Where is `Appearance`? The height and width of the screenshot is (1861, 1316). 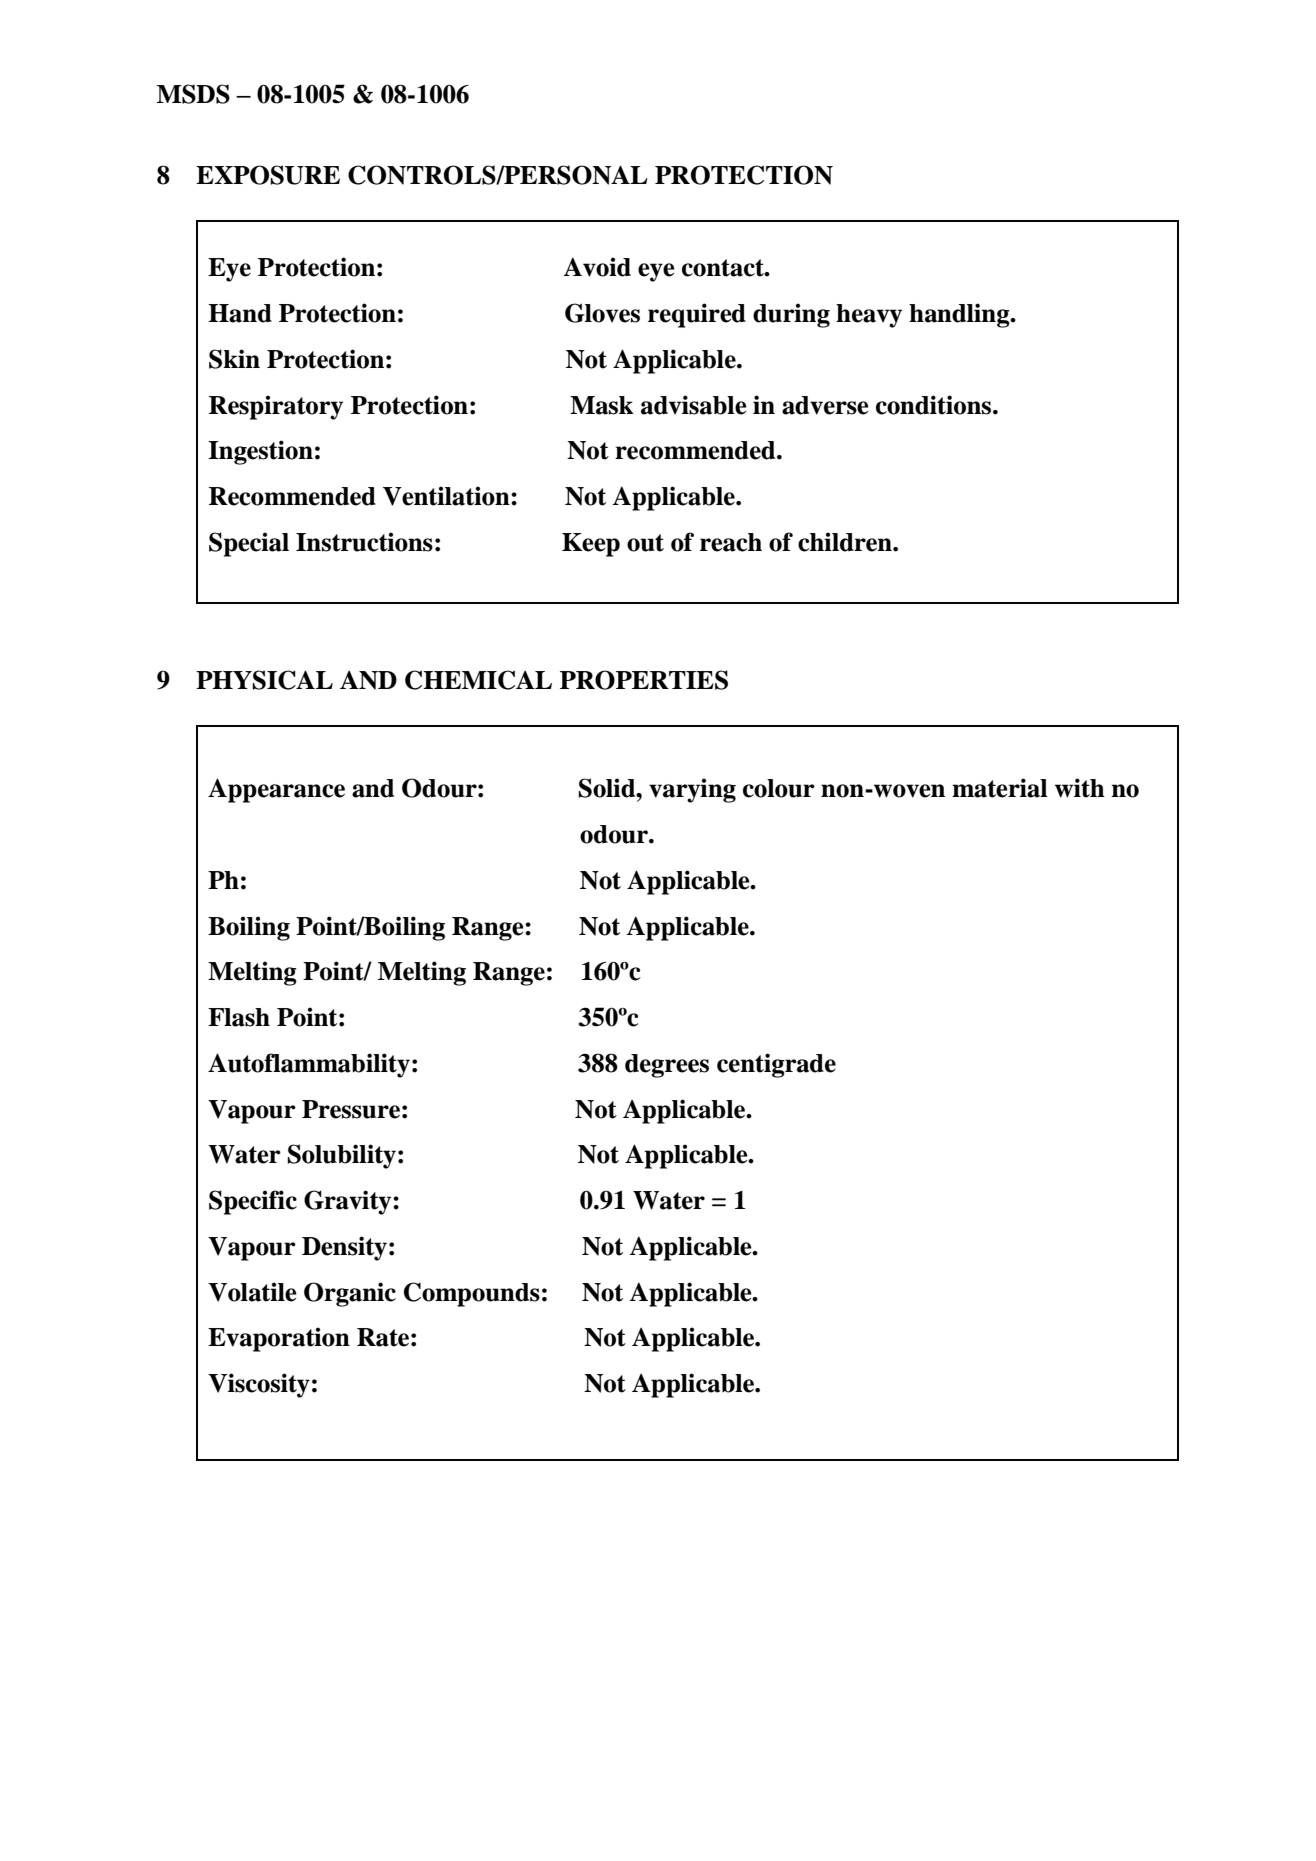 Appearance is located at coordinates (276, 790).
